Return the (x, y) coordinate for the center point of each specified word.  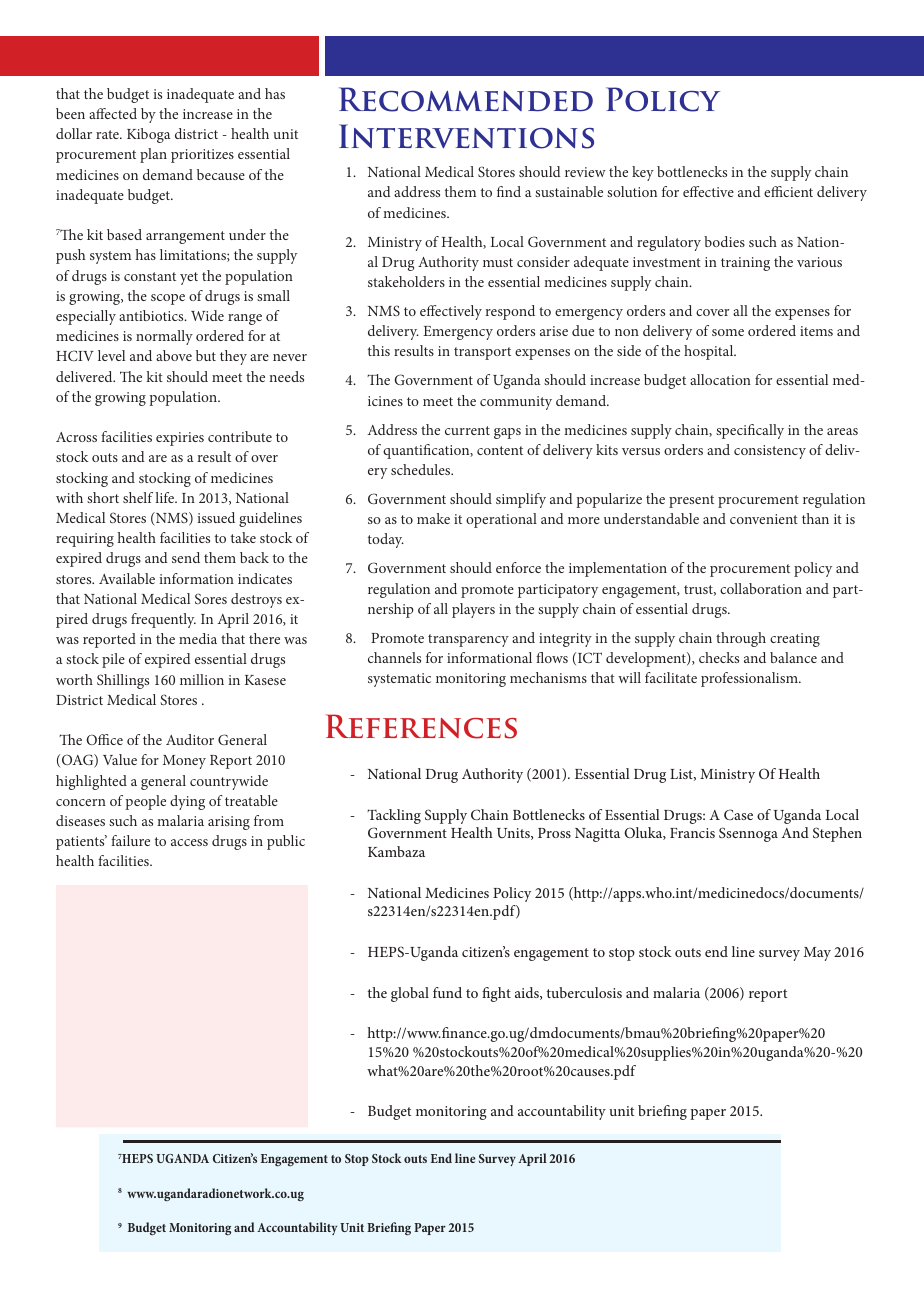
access (189, 842)
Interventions (466, 136)
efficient (788, 191)
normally (164, 337)
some (728, 332)
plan (153, 155)
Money (184, 762)
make (433, 518)
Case (738, 814)
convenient (764, 519)
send (186, 557)
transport (482, 353)
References (421, 726)
